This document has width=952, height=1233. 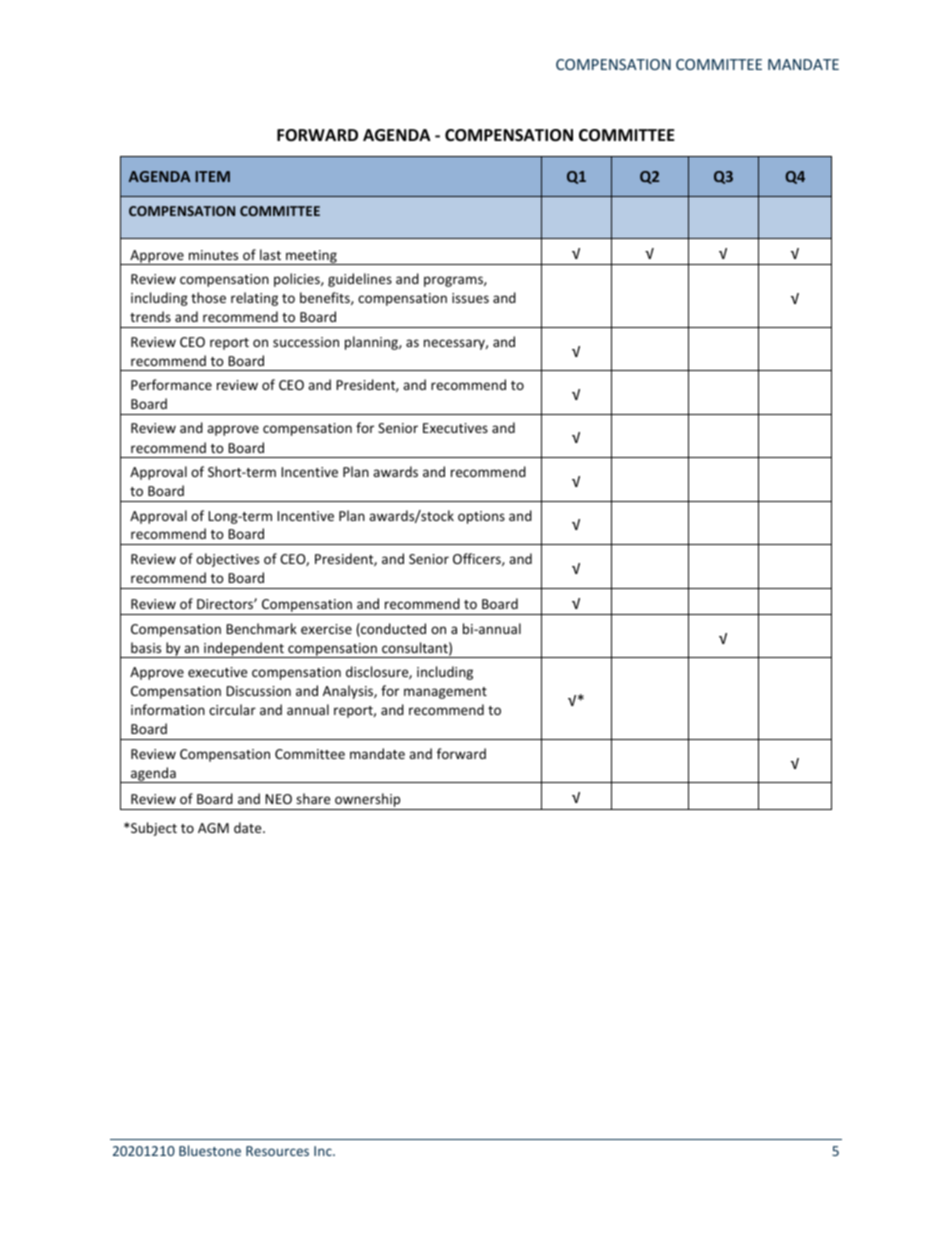 What do you see at coordinates (368, 801) in the document?
I see `ownership` at bounding box center [368, 801].
